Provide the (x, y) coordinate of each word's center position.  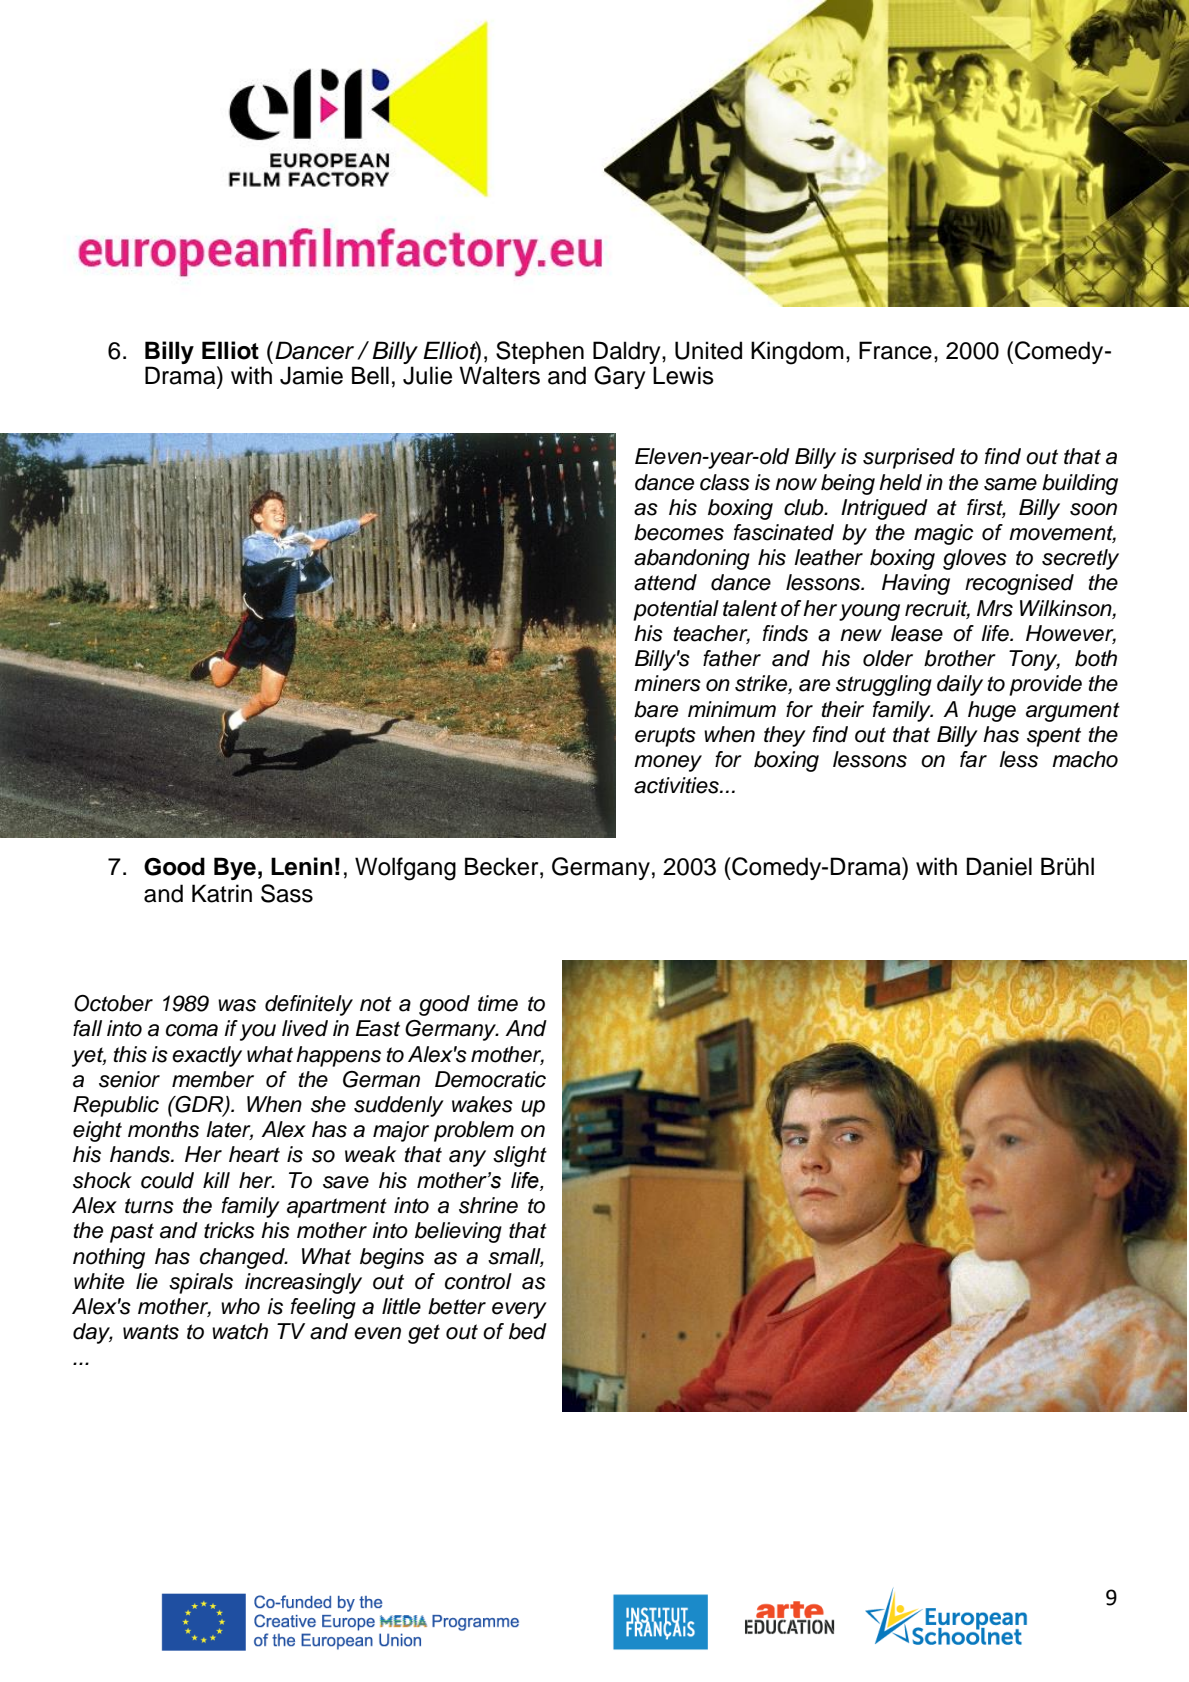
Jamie (311, 375)
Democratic (490, 1079)
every (519, 1310)
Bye (235, 868)
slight (520, 1156)
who (240, 1306)
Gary (619, 377)
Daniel (999, 866)
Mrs (995, 608)
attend (665, 582)
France (895, 350)
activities (677, 785)
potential (676, 610)
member (213, 1079)
